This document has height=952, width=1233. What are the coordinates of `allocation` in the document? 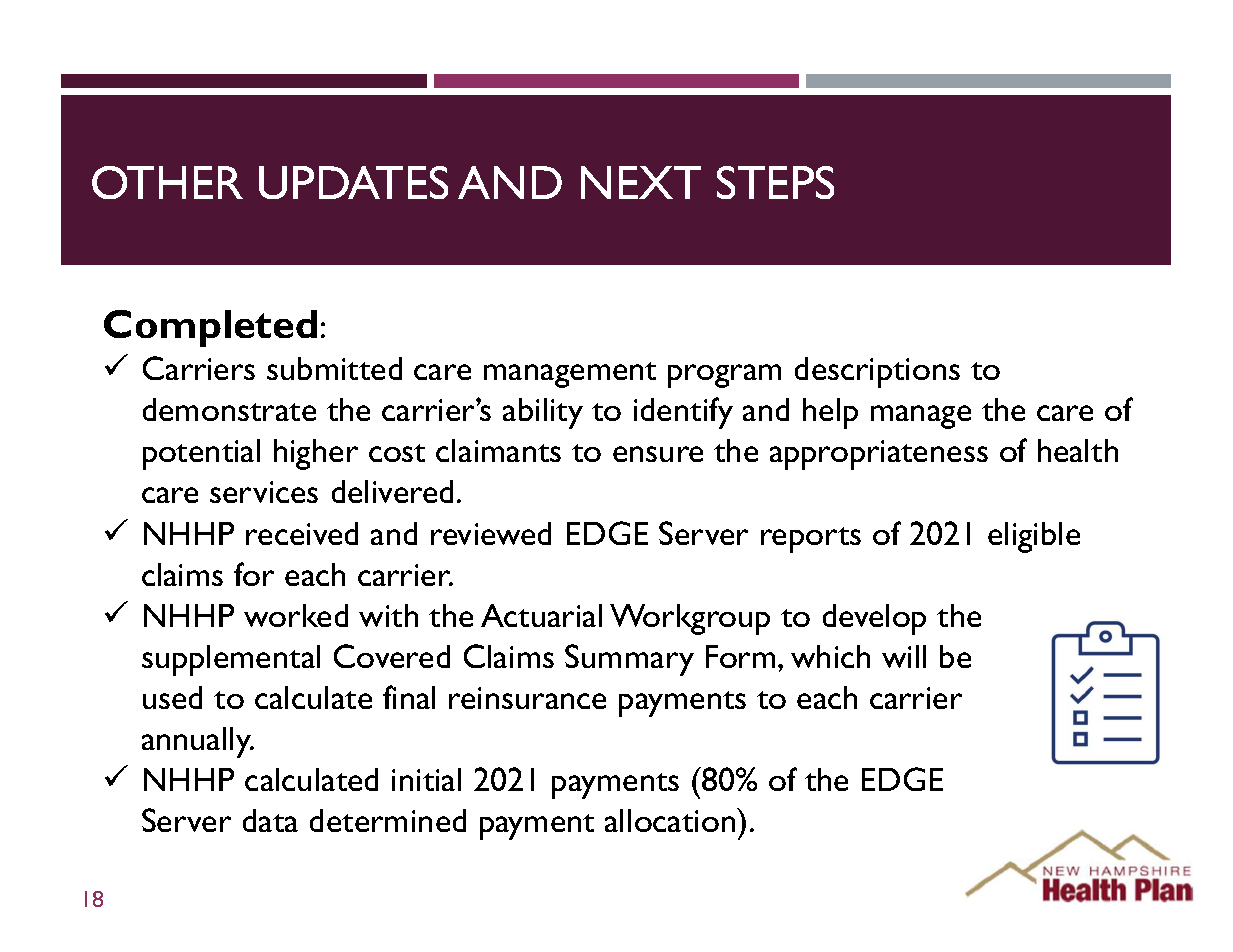 It's located at (671, 820).
